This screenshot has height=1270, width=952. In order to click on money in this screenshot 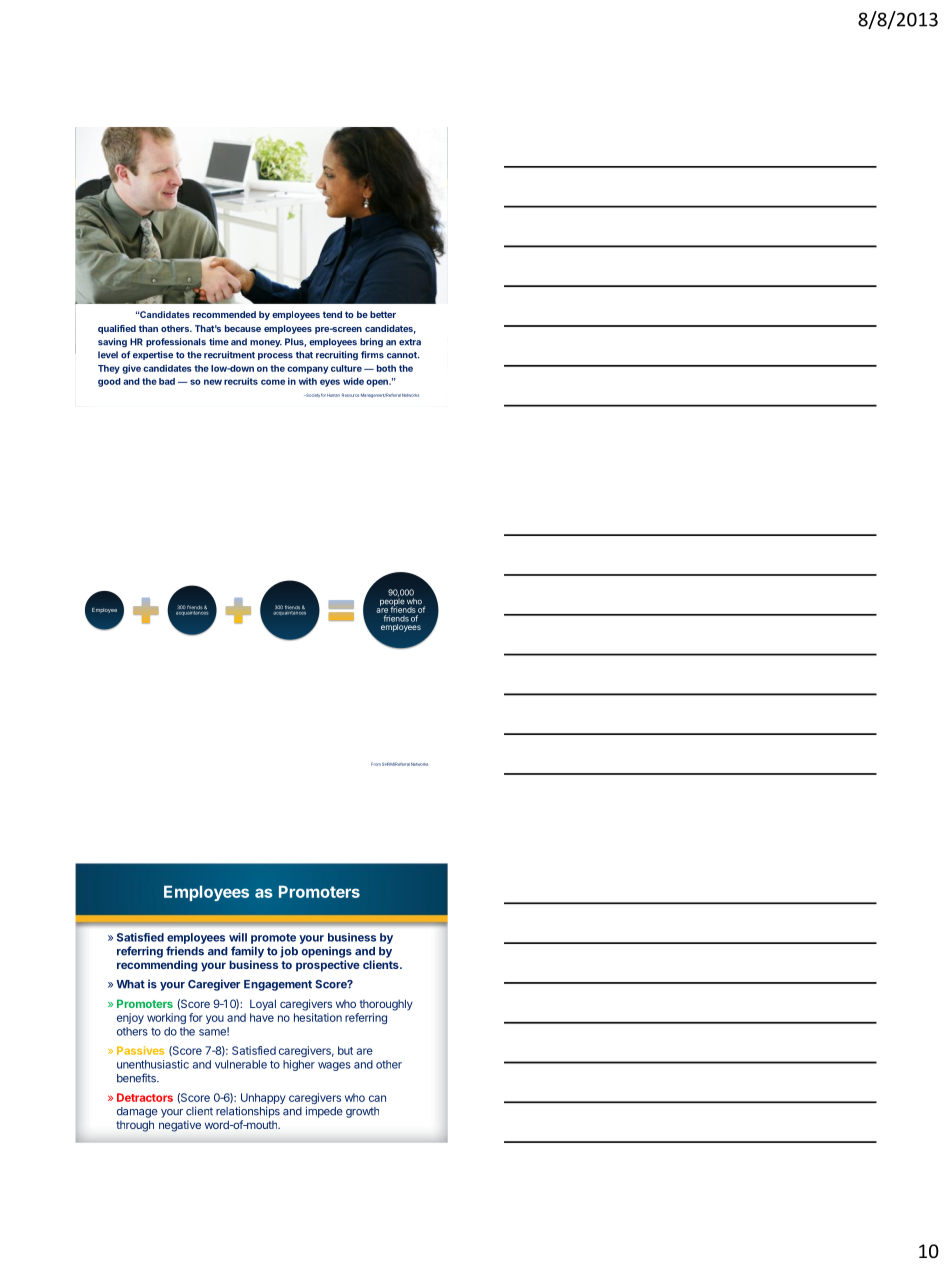, I will do `click(266, 343)`.
